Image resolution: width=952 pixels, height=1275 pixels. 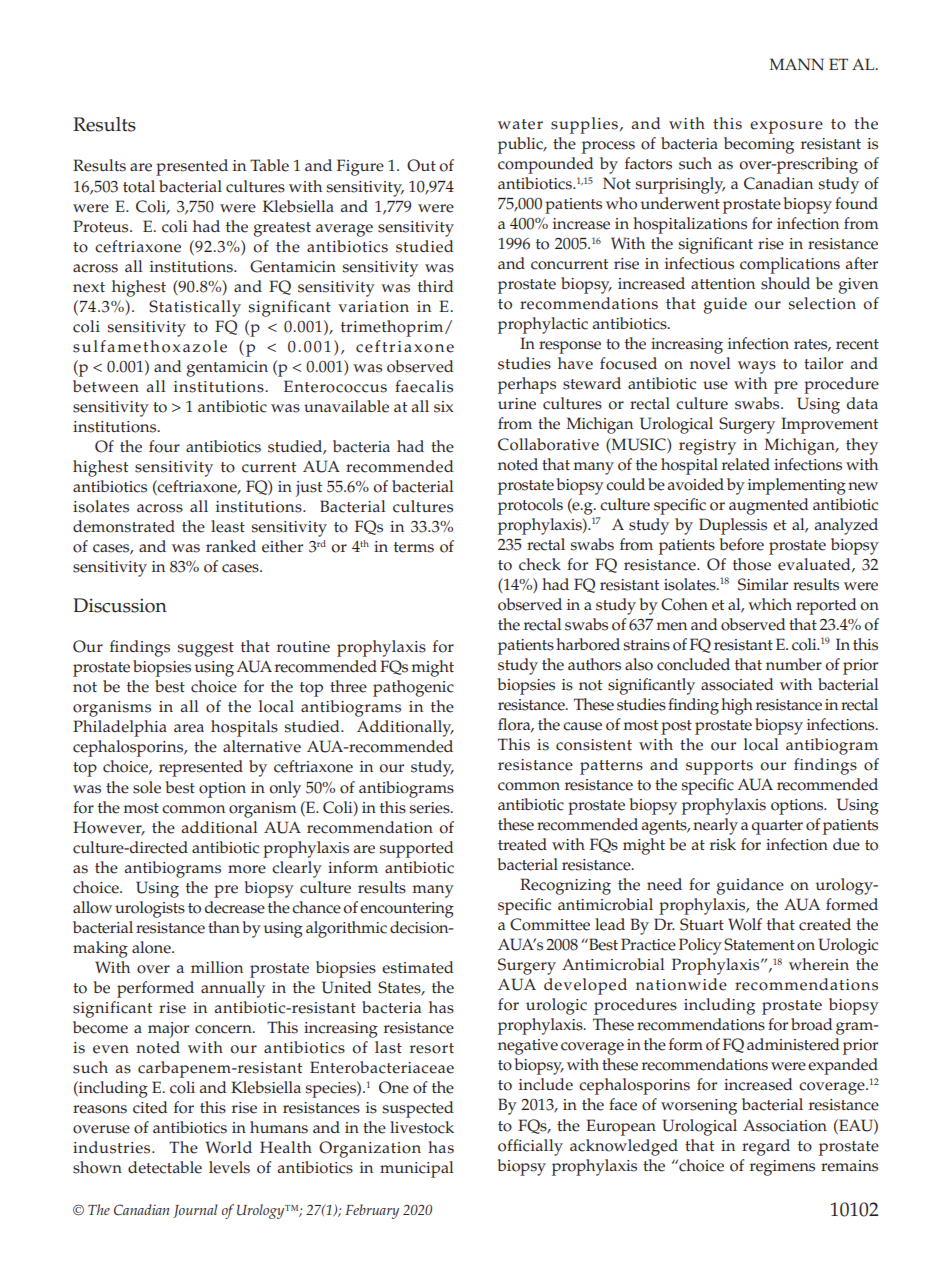 I want to click on pathogenic, so click(x=413, y=688).
